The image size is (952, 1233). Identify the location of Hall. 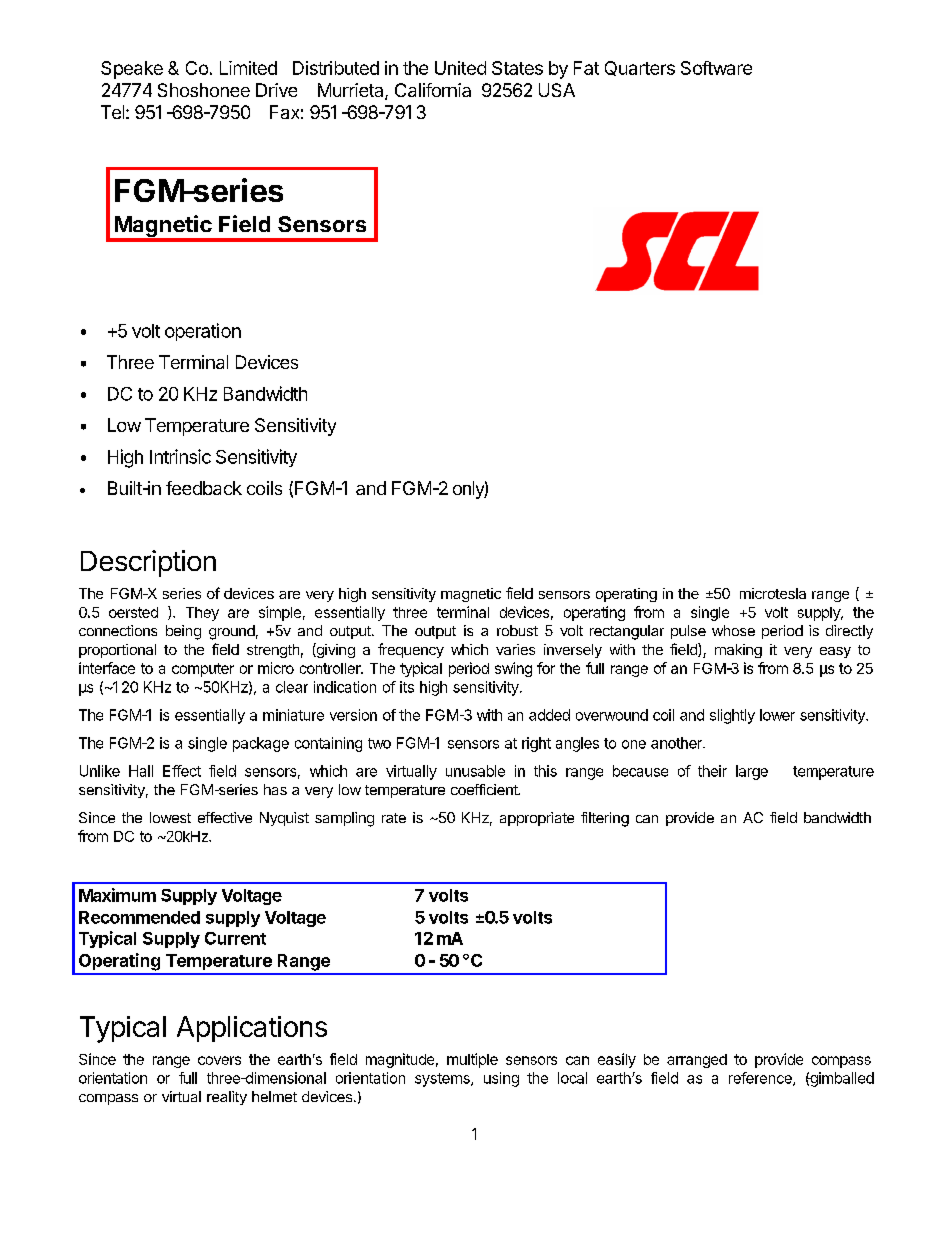
(141, 771).
